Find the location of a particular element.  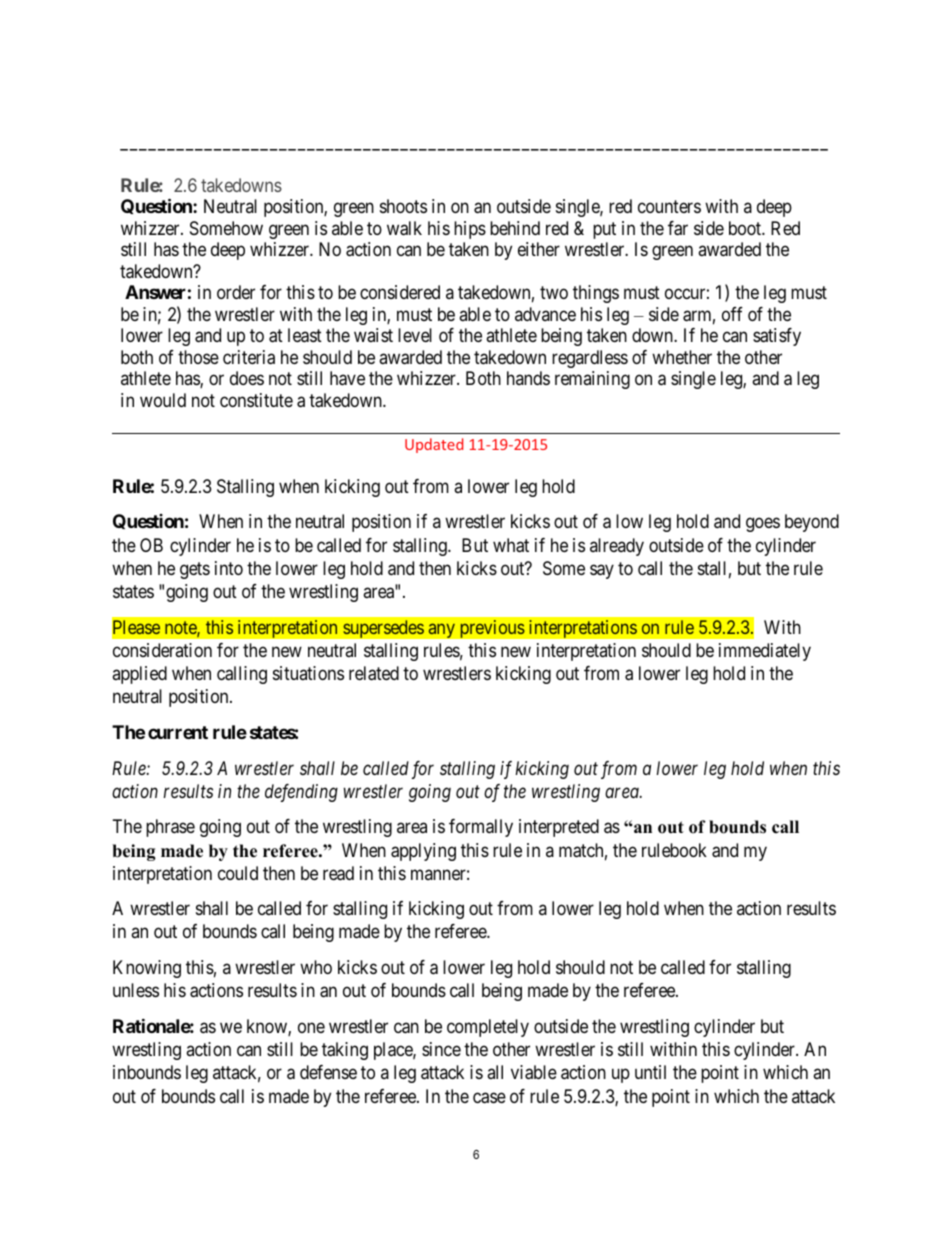

case is located at coordinates (489, 1098).
